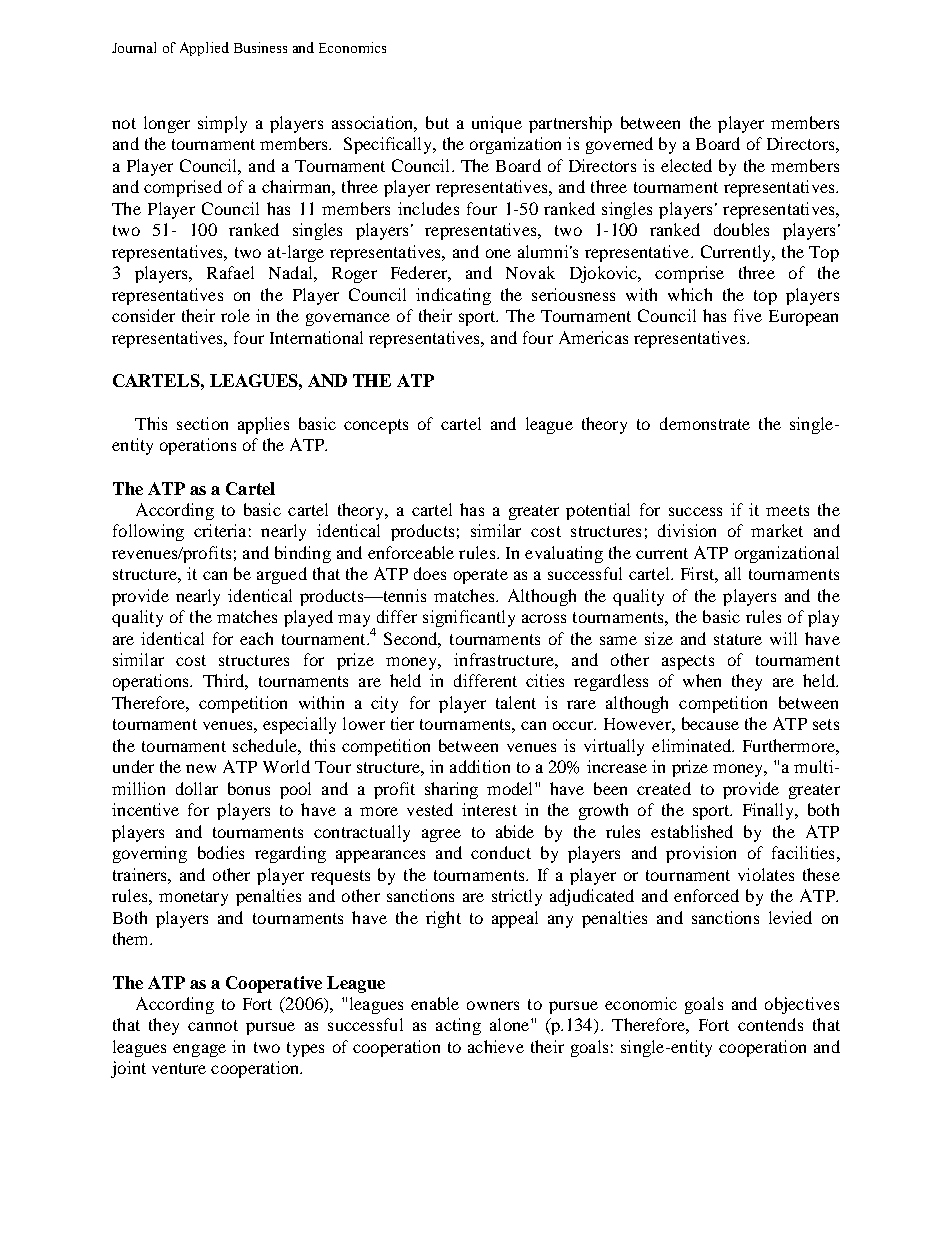  What do you see at coordinates (496, 1046) in the screenshot?
I see `achieve` at bounding box center [496, 1046].
